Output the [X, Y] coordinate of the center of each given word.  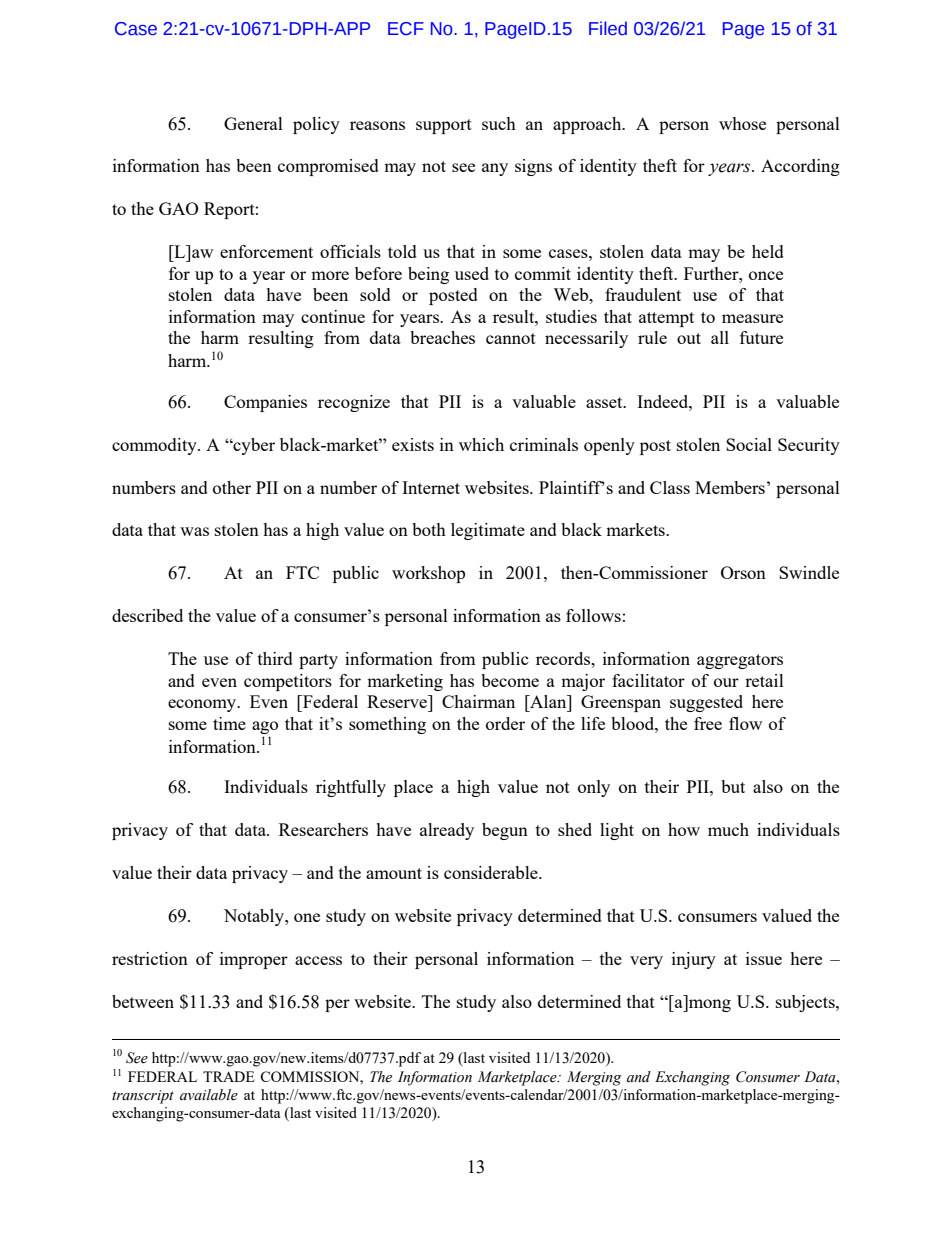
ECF [406, 29]
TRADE [229, 1076]
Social [749, 444]
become [510, 680]
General [253, 123]
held [768, 251]
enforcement [266, 251]
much [728, 829]
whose [742, 123]
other [232, 487]
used [472, 273]
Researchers [323, 829]
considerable [492, 872]
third [275, 658]
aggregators [740, 661]
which [481, 444]
